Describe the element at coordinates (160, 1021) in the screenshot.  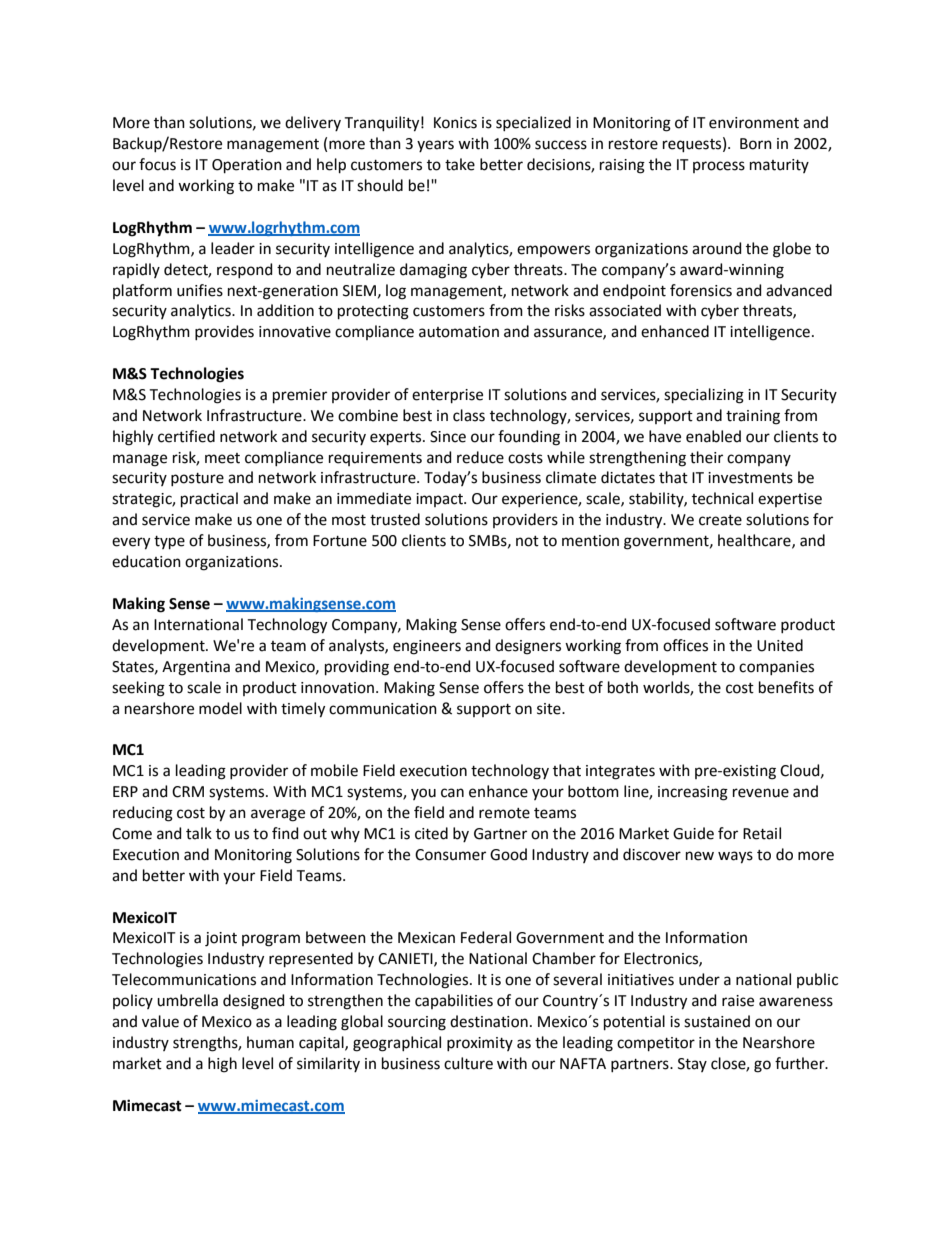
I see `value` at that location.
